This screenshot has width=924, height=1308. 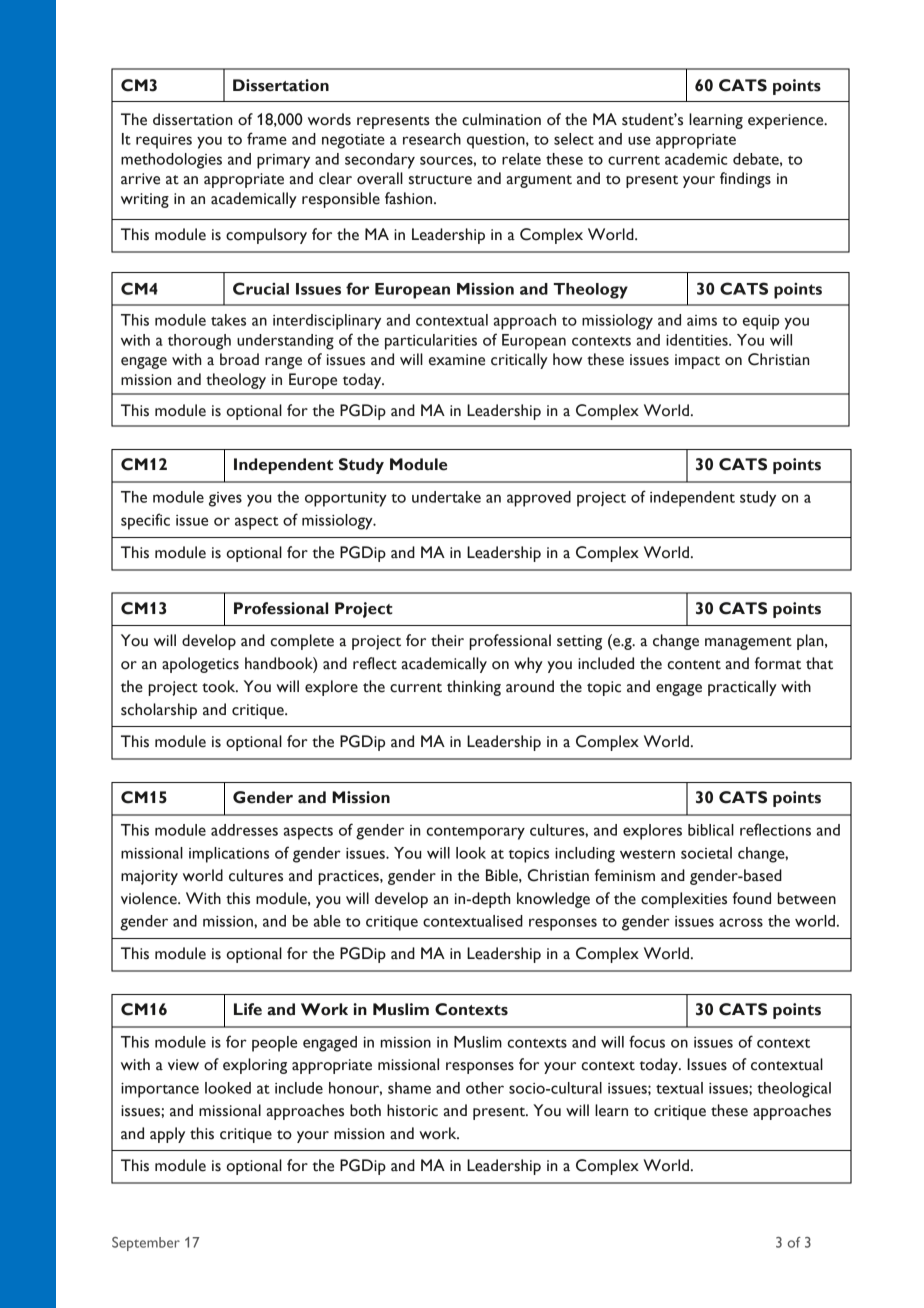 What do you see at coordinates (220, 686) in the screenshot?
I see `took` at bounding box center [220, 686].
